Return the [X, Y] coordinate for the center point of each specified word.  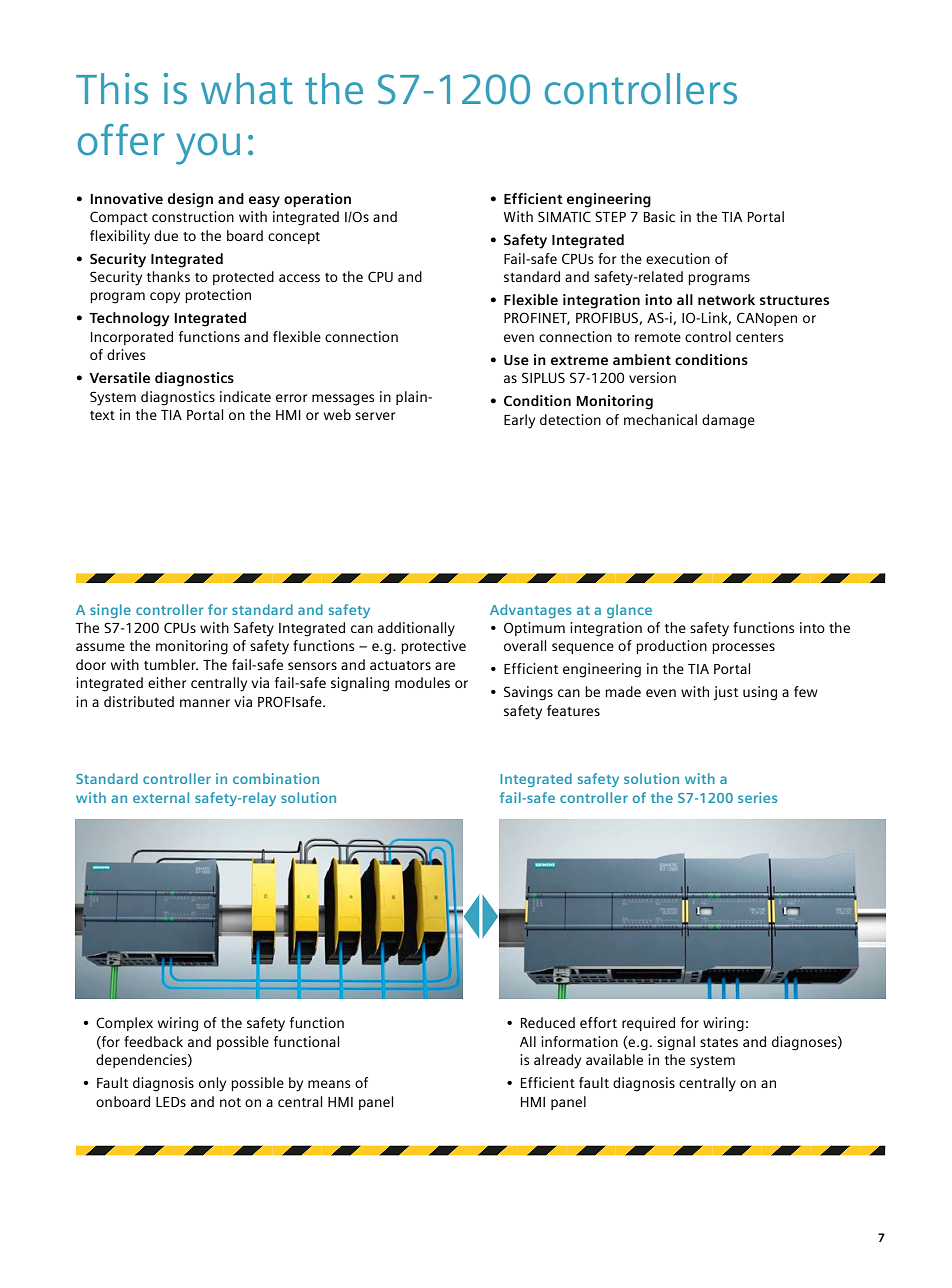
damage [728, 421]
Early [519, 421]
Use [516, 360]
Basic [659, 216]
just [726, 693]
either [167, 682]
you [208, 149]
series [757, 797]
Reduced [548, 1022]
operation [317, 200]
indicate [245, 396]
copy [165, 298]
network [726, 299]
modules [422, 682]
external [161, 797]
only [212, 1084]
